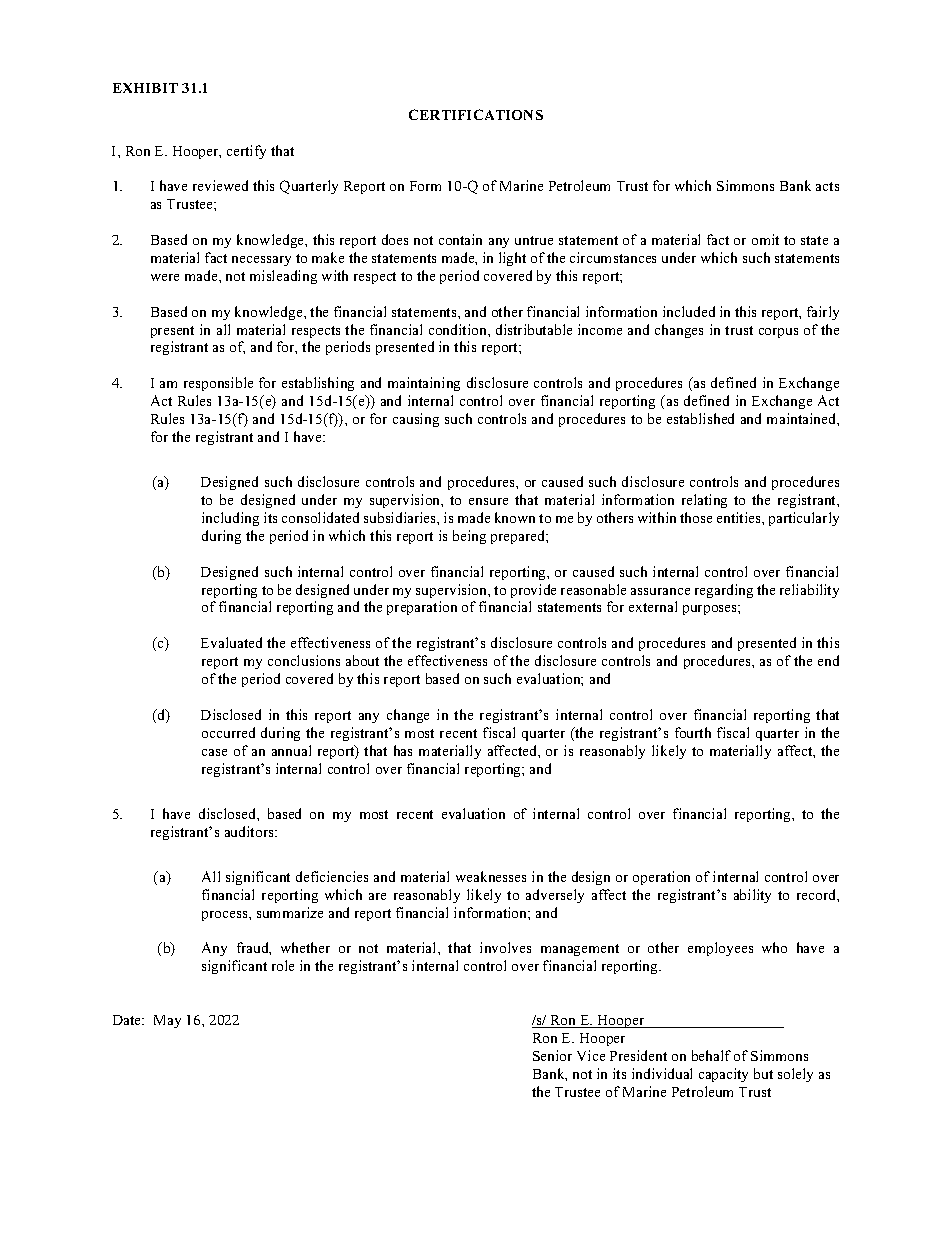 Image resolution: width=952 pixels, height=1233 pixels. What do you see at coordinates (246, 152) in the document?
I see `certify` at bounding box center [246, 152].
